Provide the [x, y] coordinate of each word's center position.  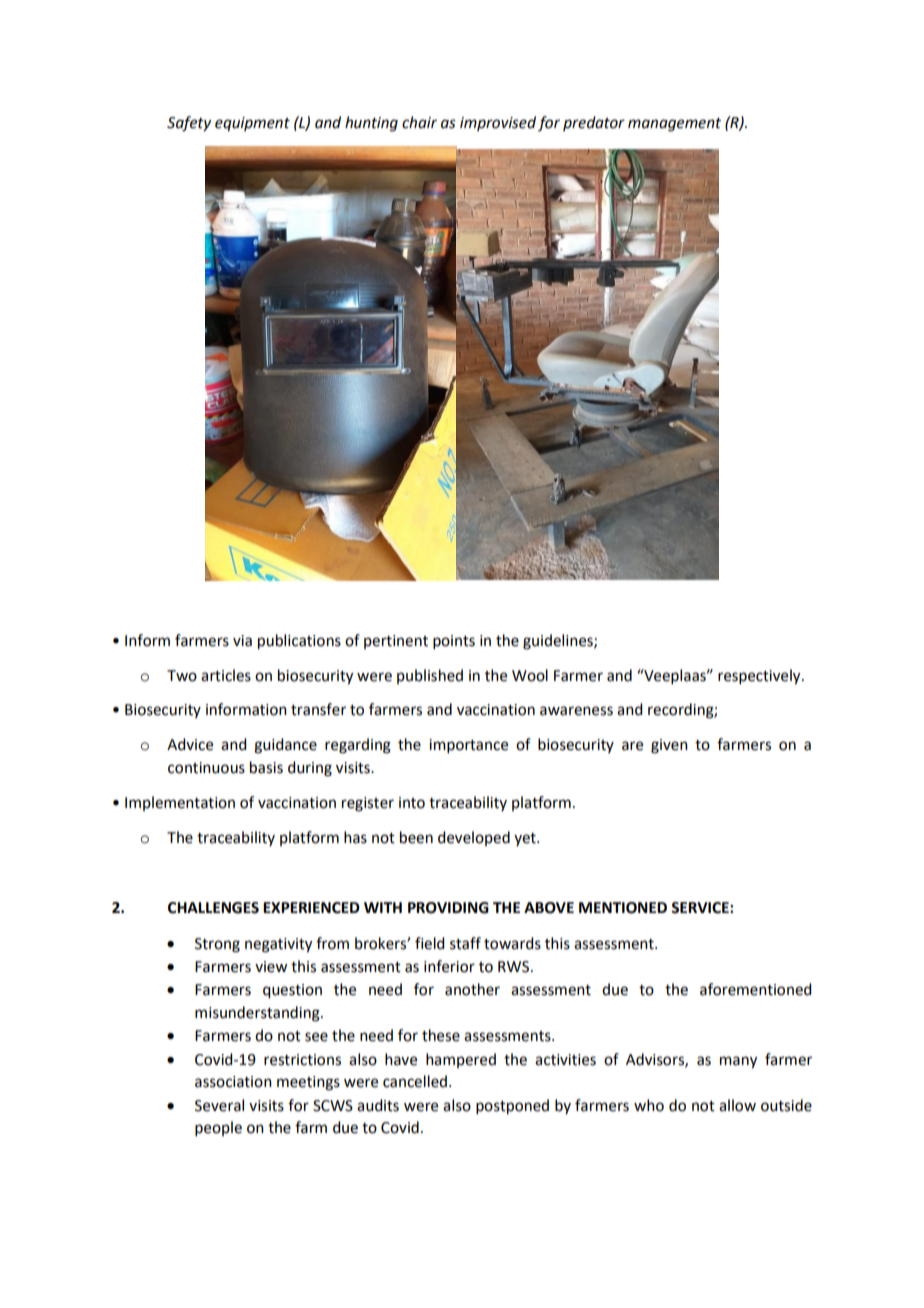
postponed [512, 1107]
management [674, 125]
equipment [252, 124]
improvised [498, 123]
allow [737, 1105]
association [233, 1082]
